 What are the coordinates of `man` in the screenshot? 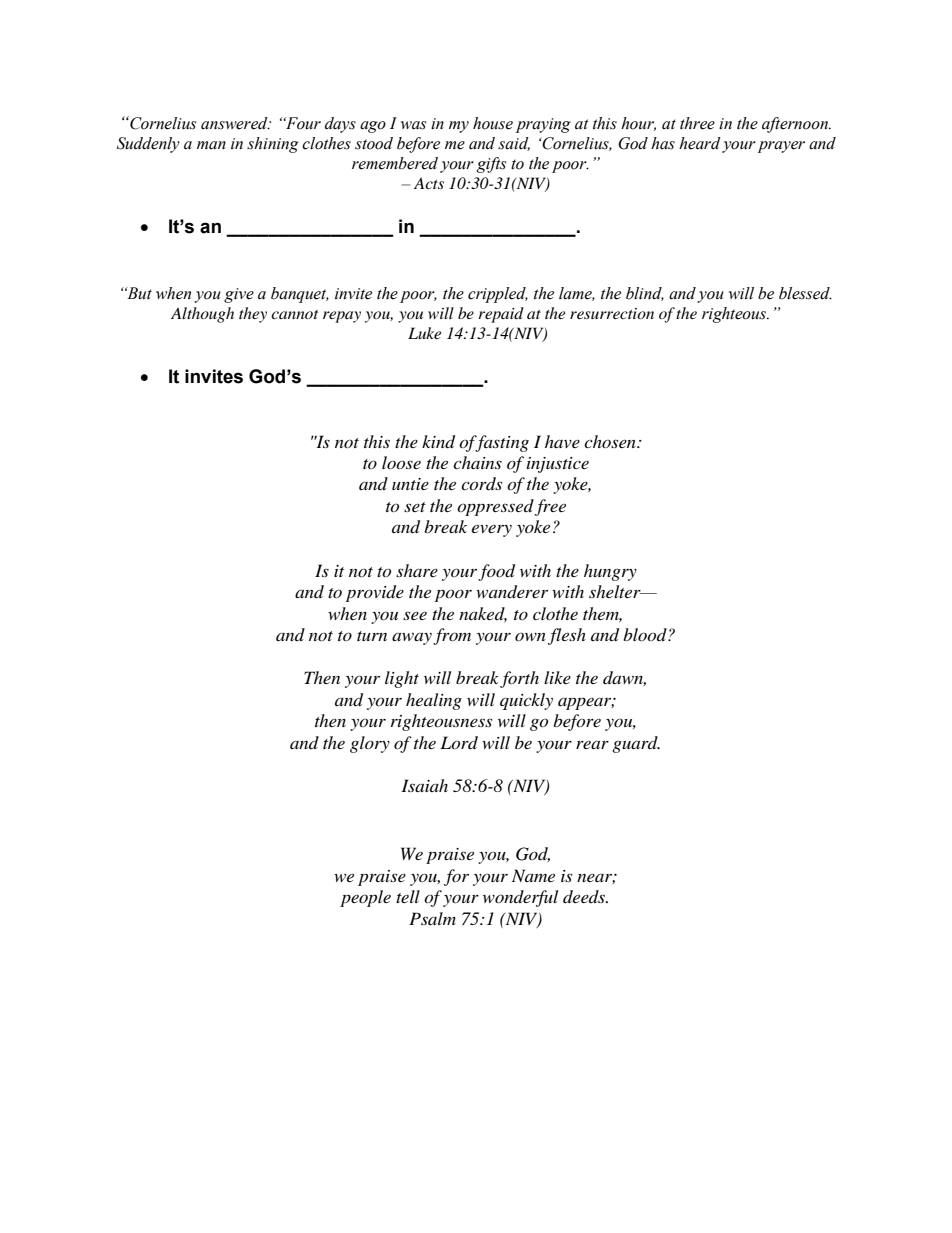 It's located at (211, 145).
